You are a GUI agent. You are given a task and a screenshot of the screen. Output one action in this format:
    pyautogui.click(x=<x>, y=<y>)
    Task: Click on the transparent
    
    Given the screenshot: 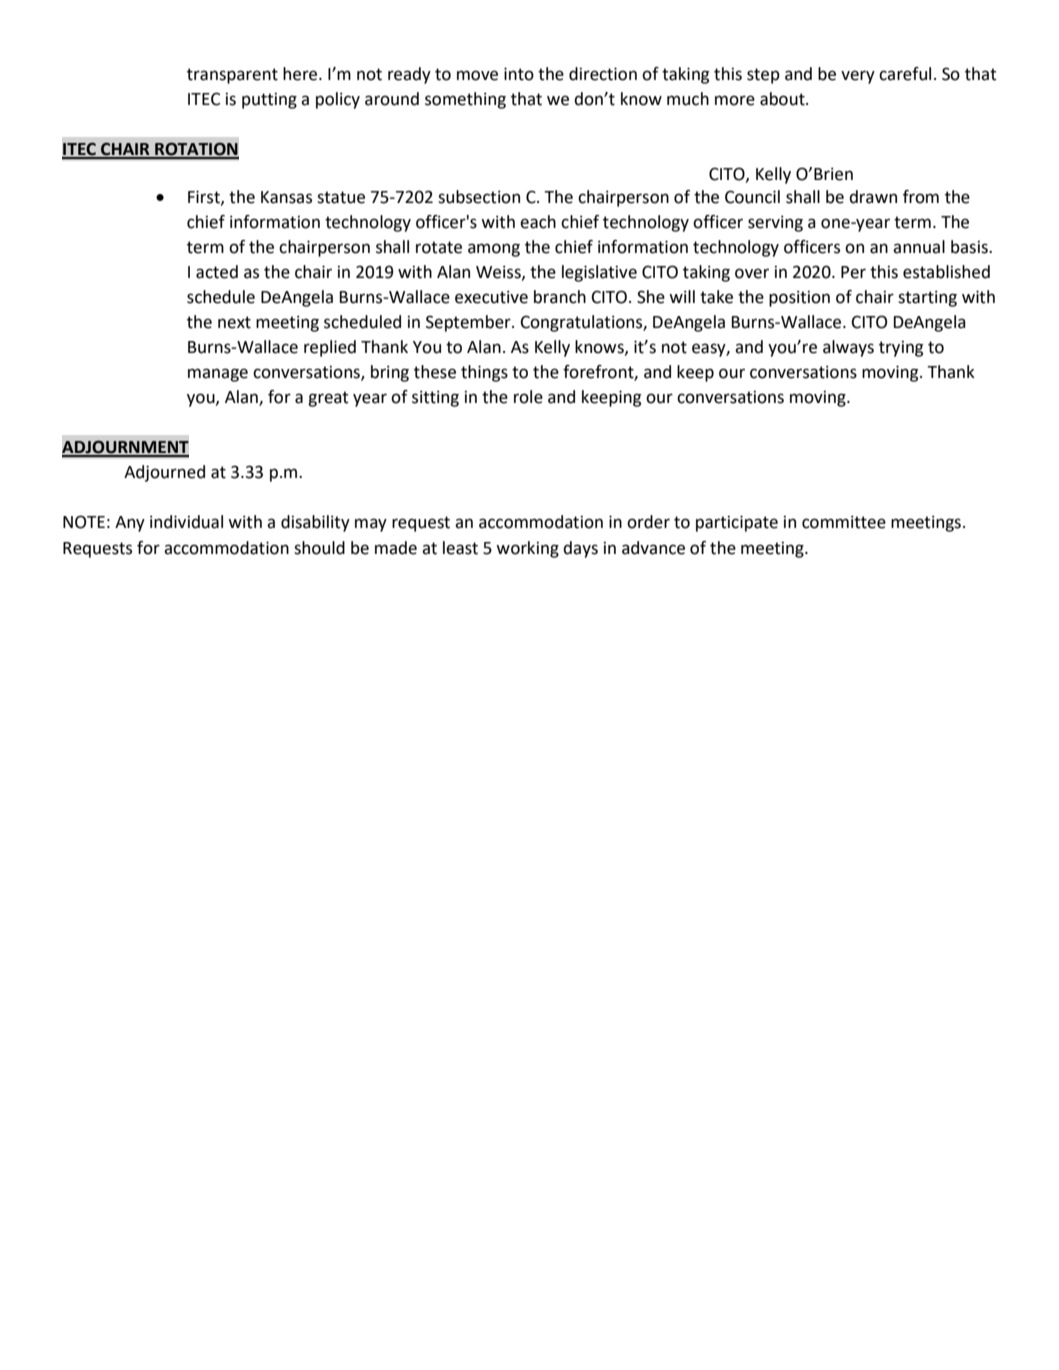 What is the action you would take?
    pyautogui.click(x=232, y=76)
